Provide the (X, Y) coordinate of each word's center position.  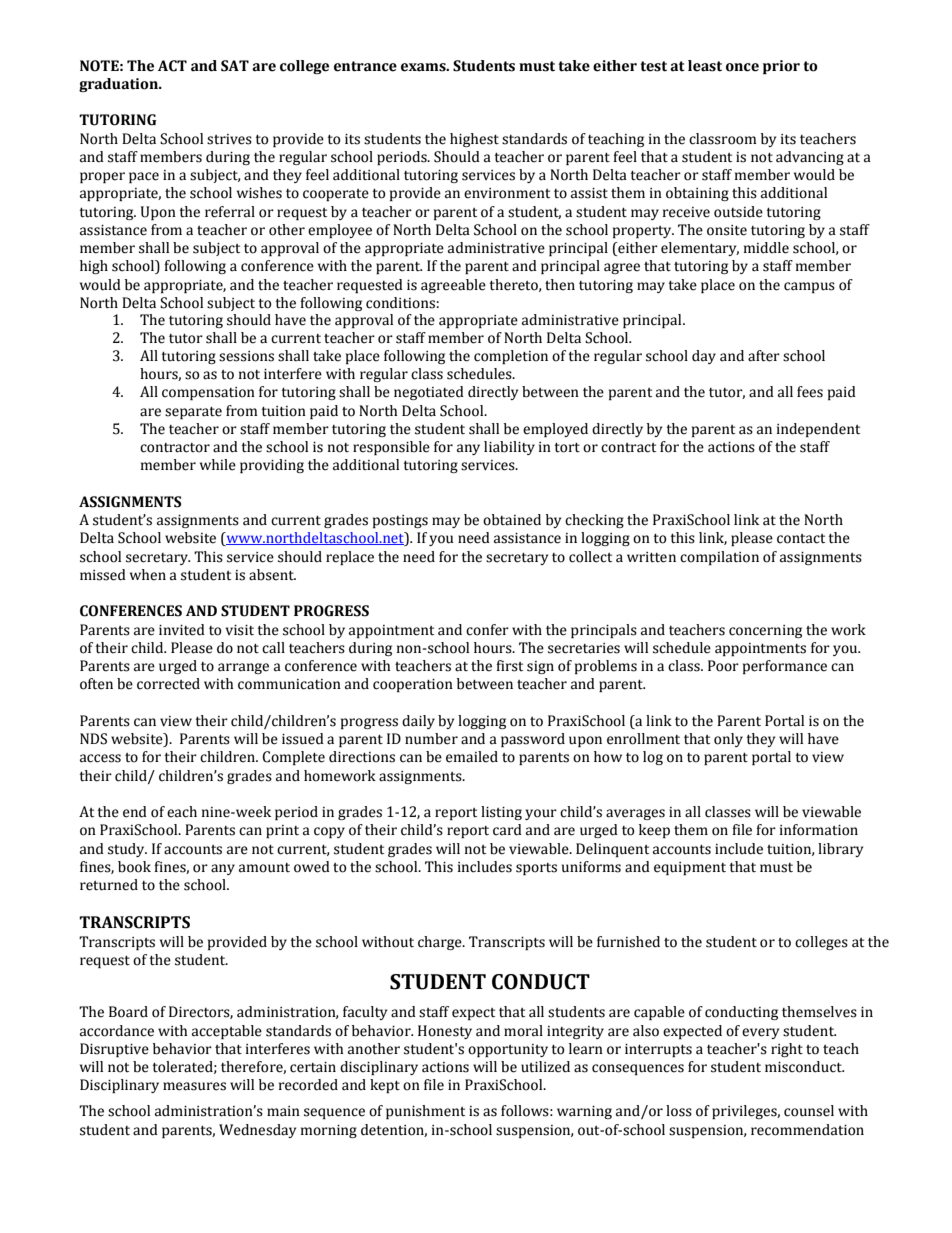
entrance (365, 66)
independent (818, 430)
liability (509, 448)
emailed (472, 757)
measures (194, 1086)
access (100, 758)
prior (781, 67)
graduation (119, 85)
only (728, 740)
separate (193, 413)
